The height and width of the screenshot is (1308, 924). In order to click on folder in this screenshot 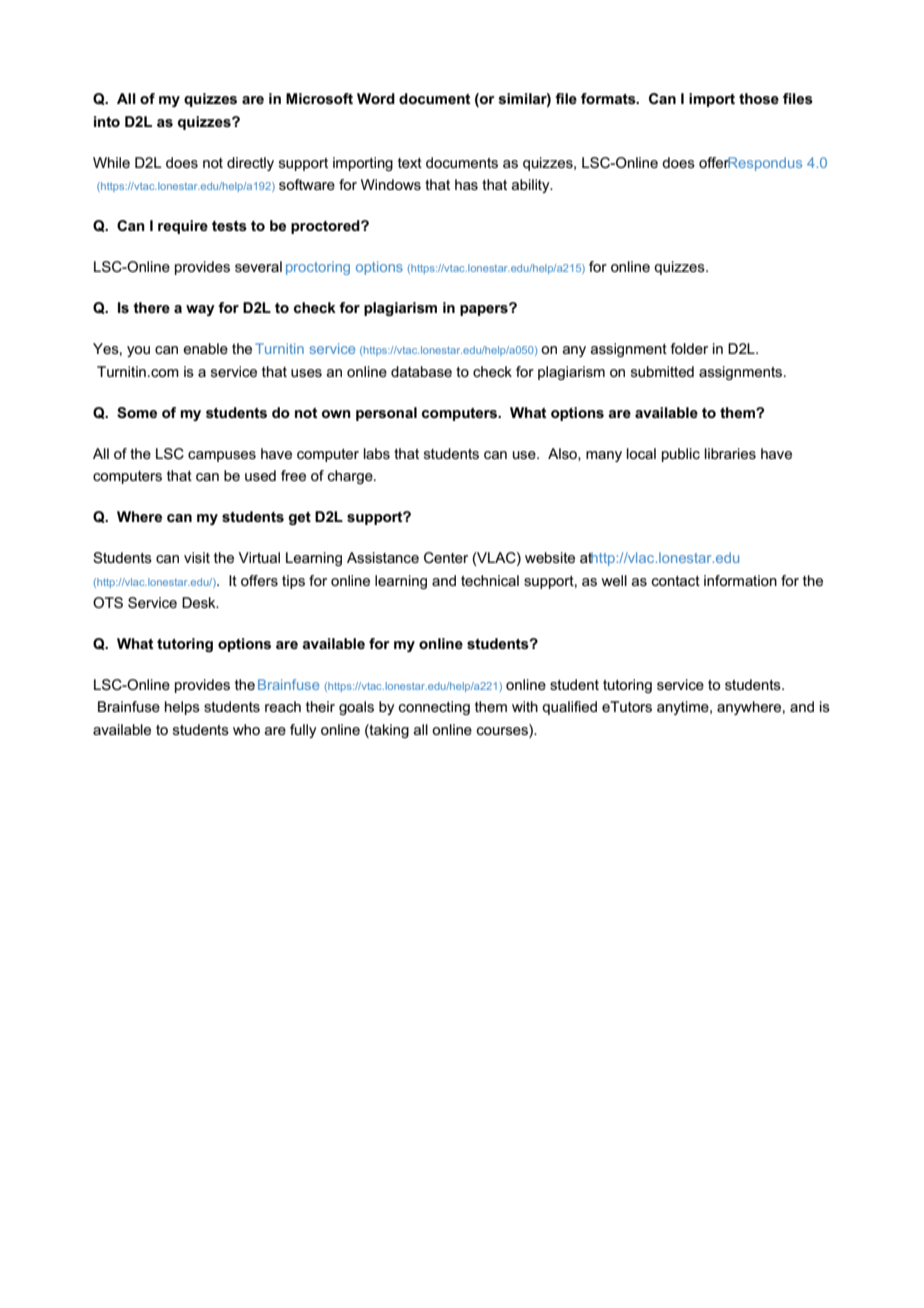, I will do `click(689, 348)`.
